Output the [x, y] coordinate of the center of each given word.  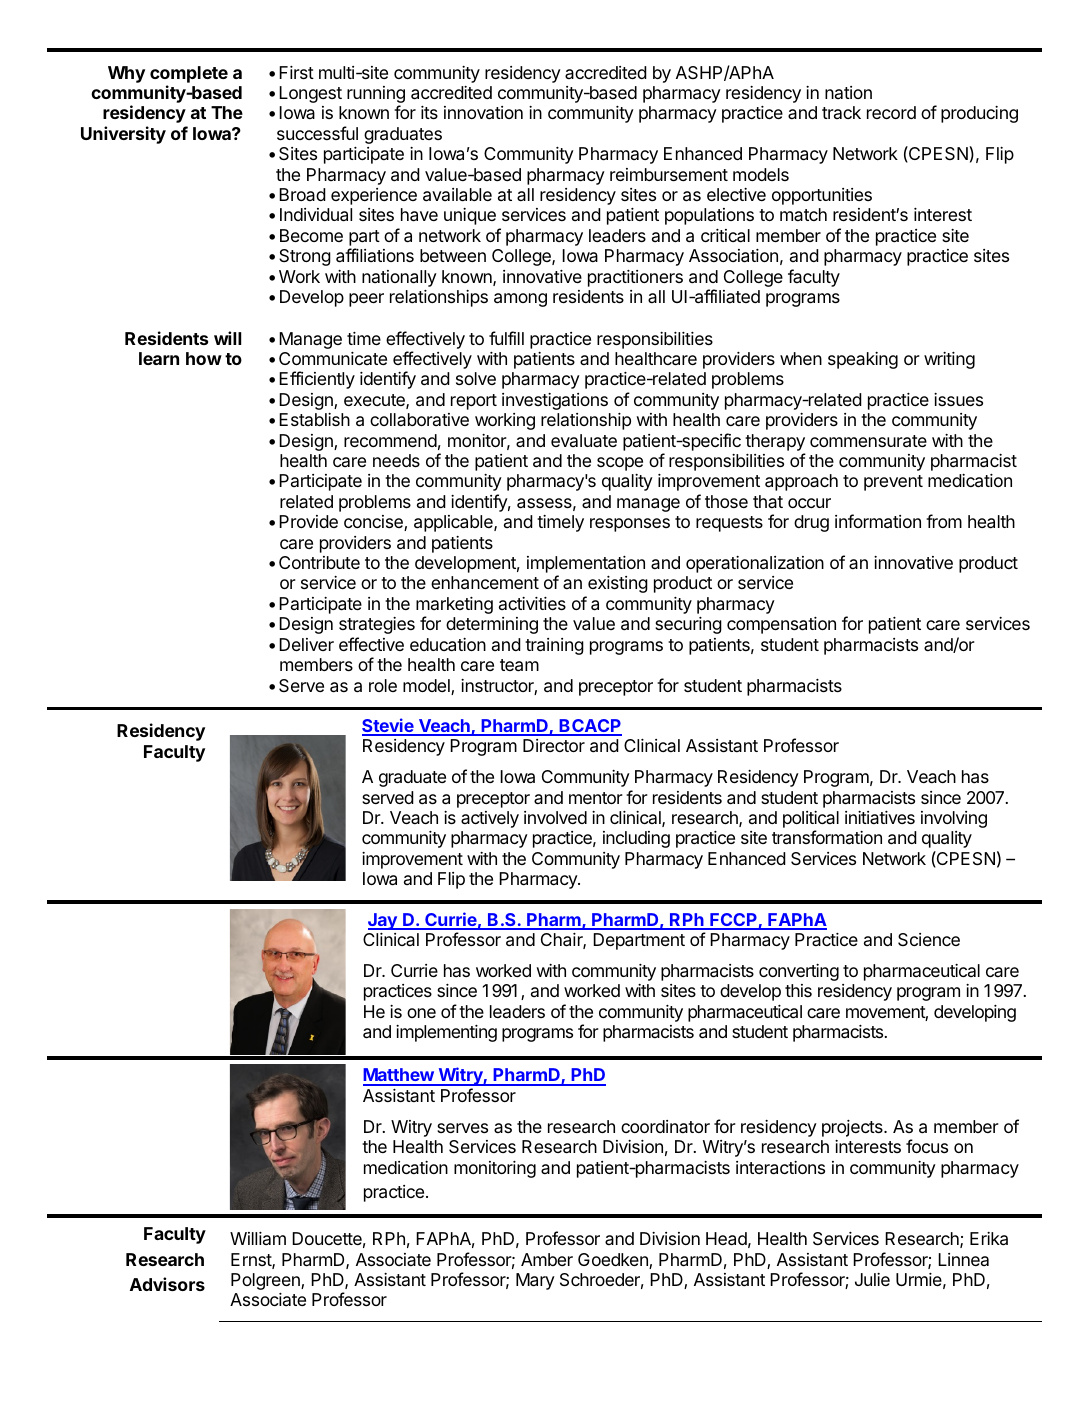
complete [189, 74]
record [891, 112]
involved [555, 817]
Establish [314, 419]
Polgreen [266, 1281]
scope [620, 464]
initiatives [880, 817]
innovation [483, 113]
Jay [383, 921]
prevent [893, 483]
